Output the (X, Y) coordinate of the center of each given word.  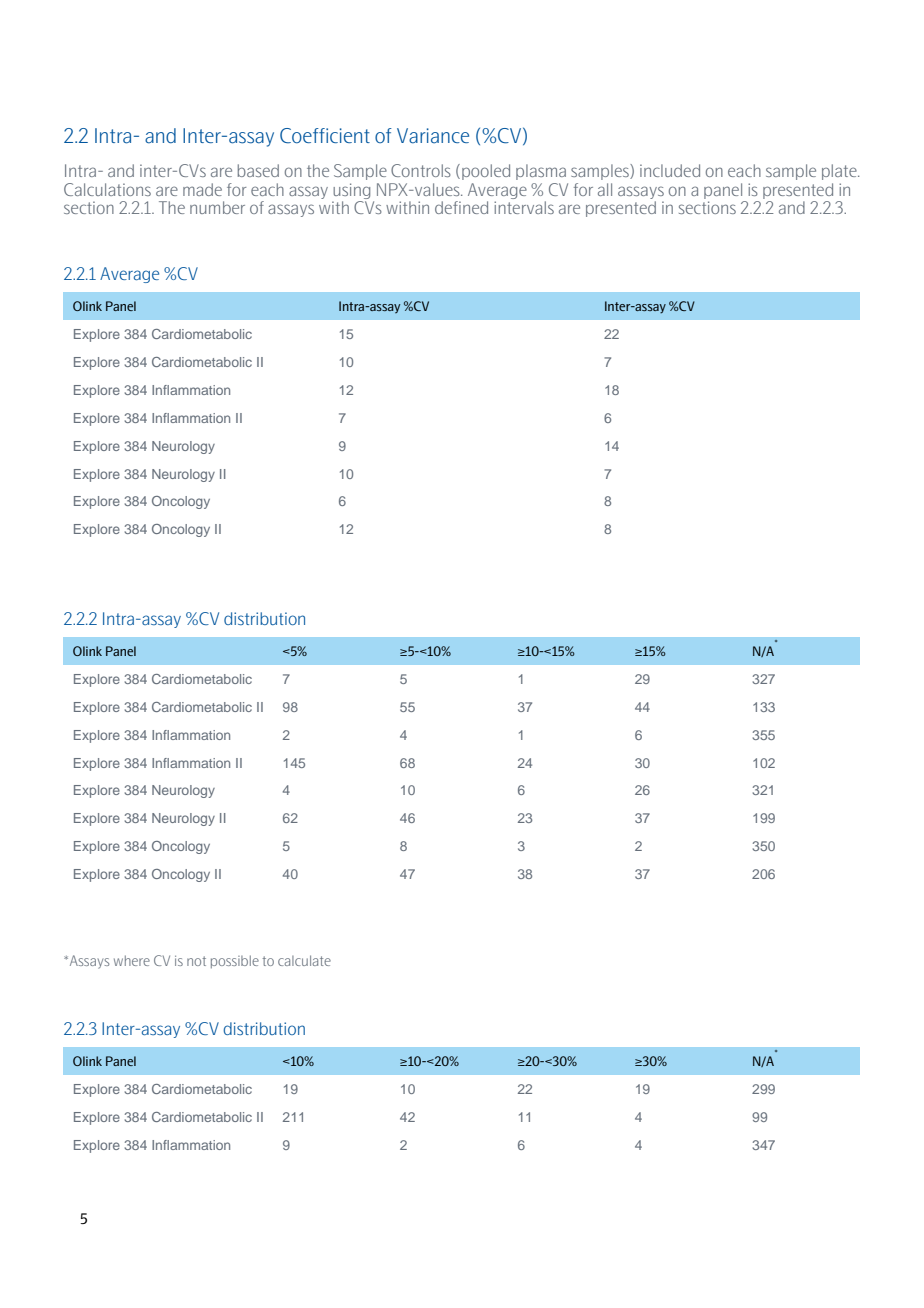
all (605, 189)
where (132, 960)
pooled (486, 172)
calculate (304, 960)
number (217, 207)
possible (235, 961)
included (670, 170)
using (351, 191)
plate (840, 172)
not (196, 961)
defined (461, 207)
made (202, 189)
